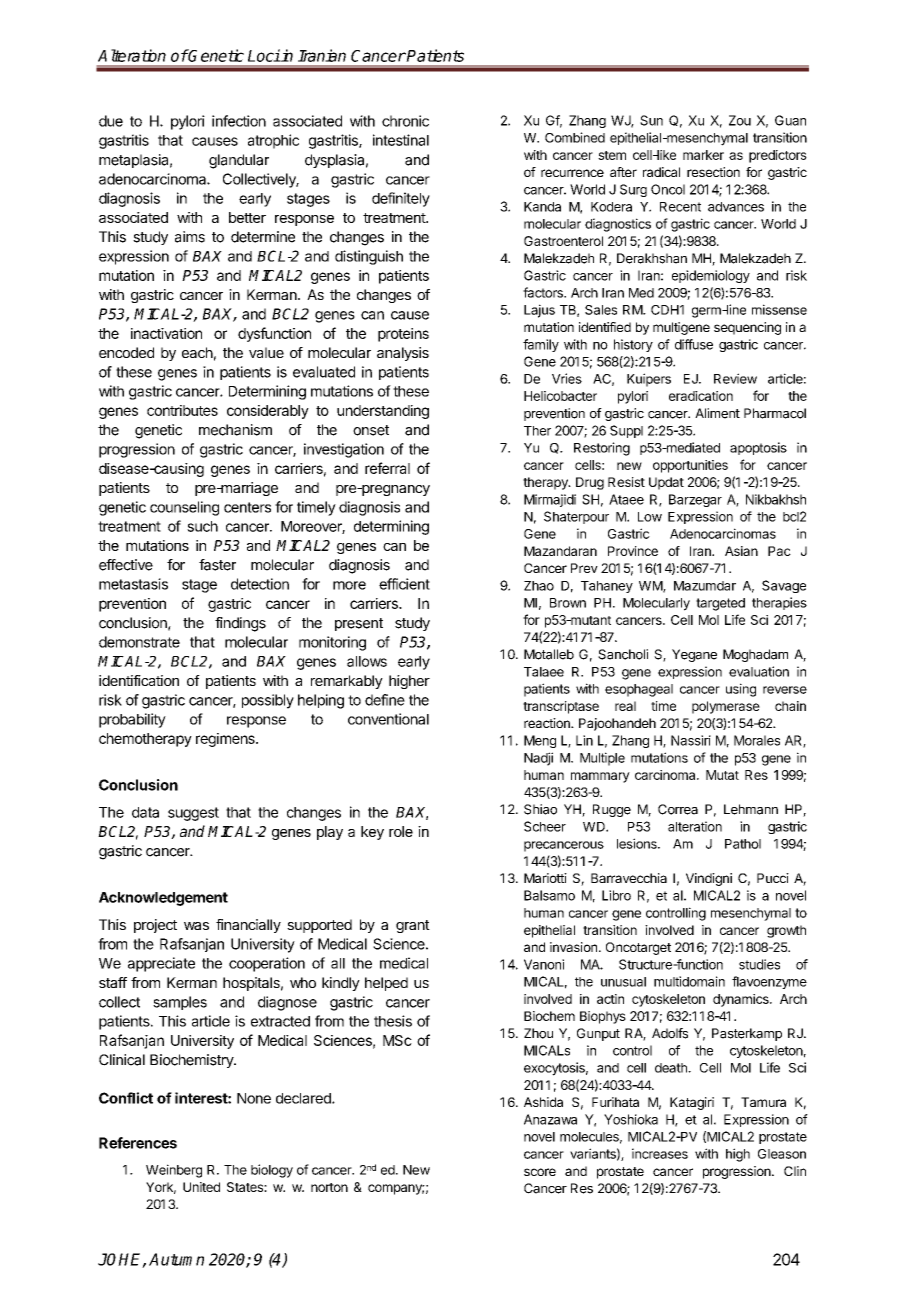 This image has height=1316, width=902. I want to click on polymerase, so click(726, 707).
